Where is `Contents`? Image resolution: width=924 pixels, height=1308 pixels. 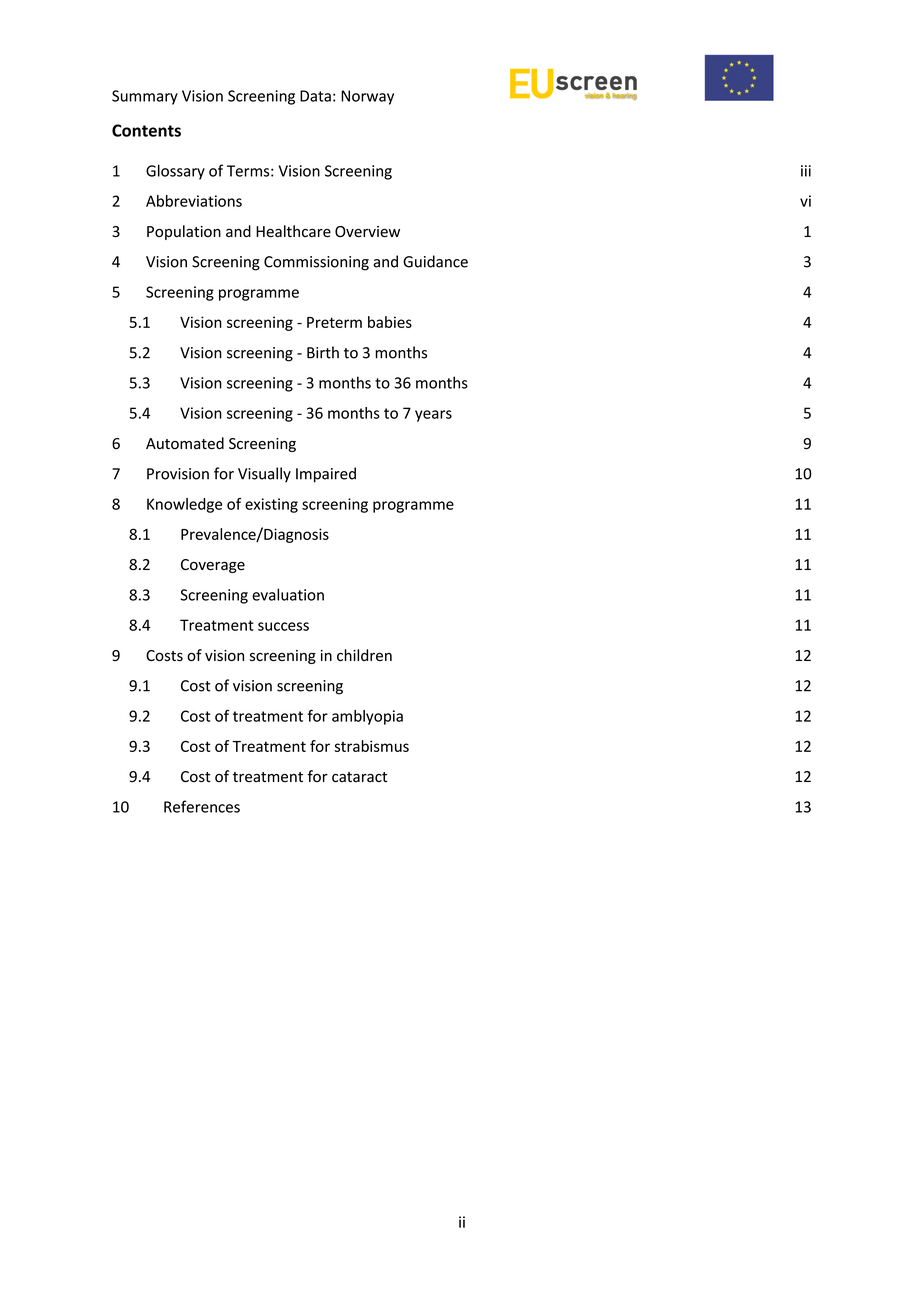
Contents is located at coordinates (146, 130).
